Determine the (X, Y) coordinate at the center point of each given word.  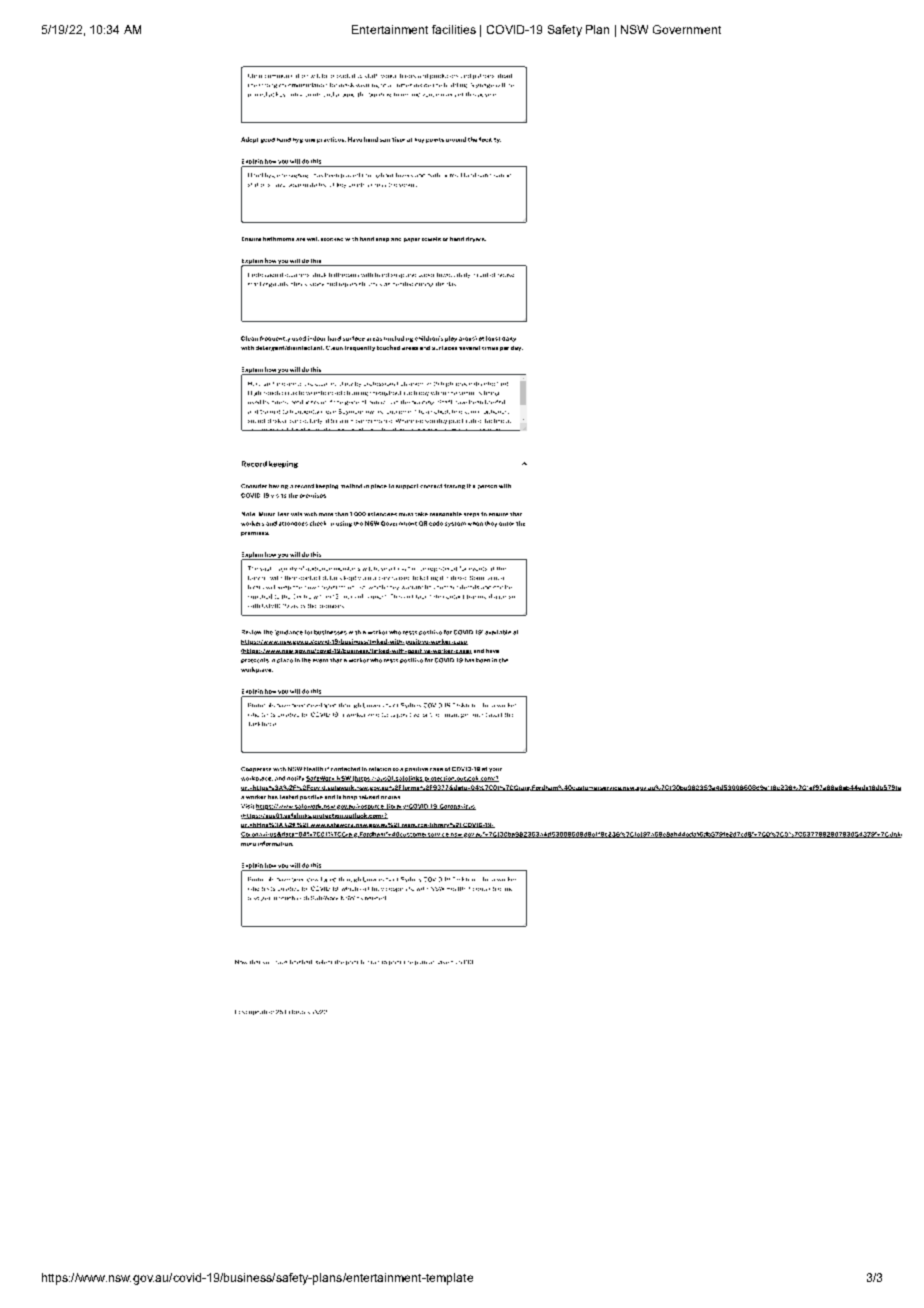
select (324, 962)
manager (456, 716)
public (377, 402)
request (377, 597)
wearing (367, 86)
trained (270, 412)
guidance (289, 633)
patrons (483, 76)
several (469, 348)
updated (261, 1012)
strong (268, 86)
